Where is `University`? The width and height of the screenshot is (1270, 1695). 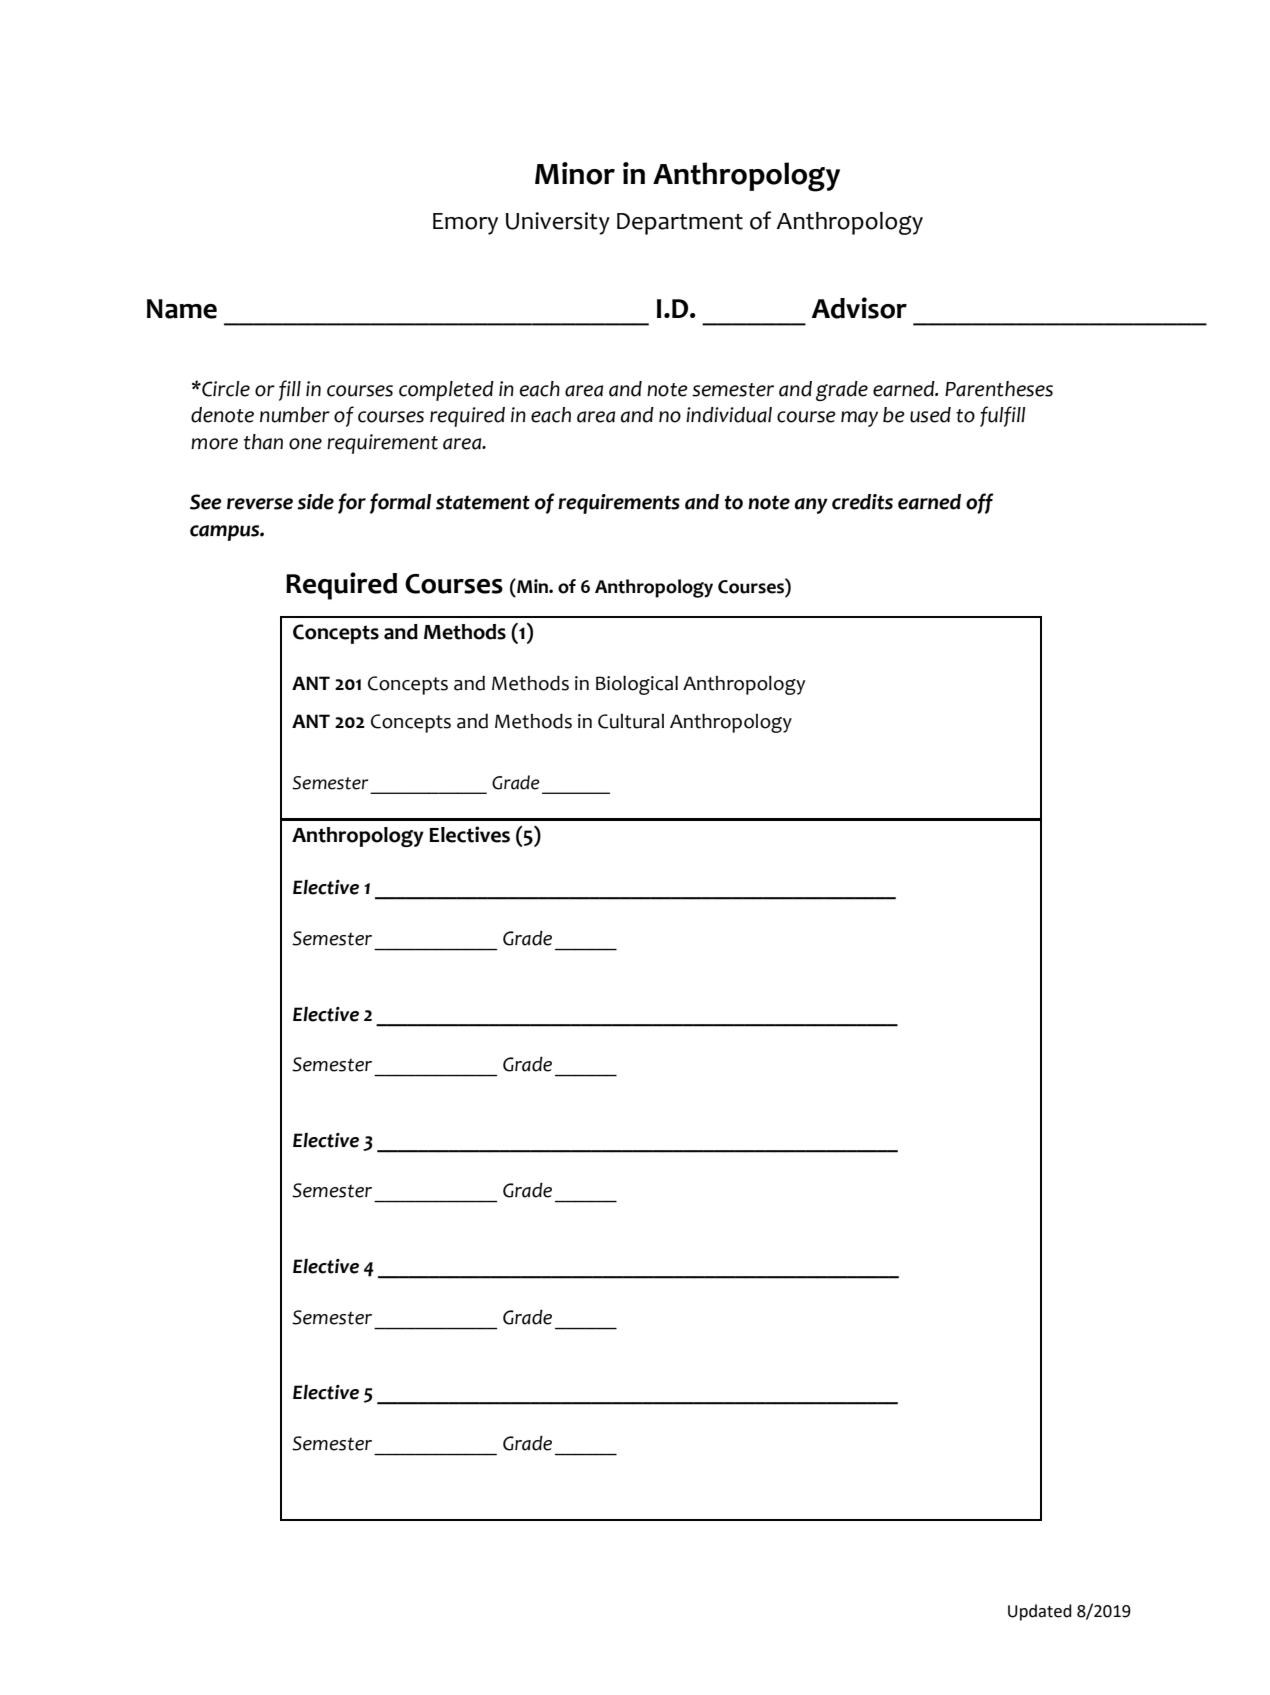 University is located at coordinates (558, 223).
